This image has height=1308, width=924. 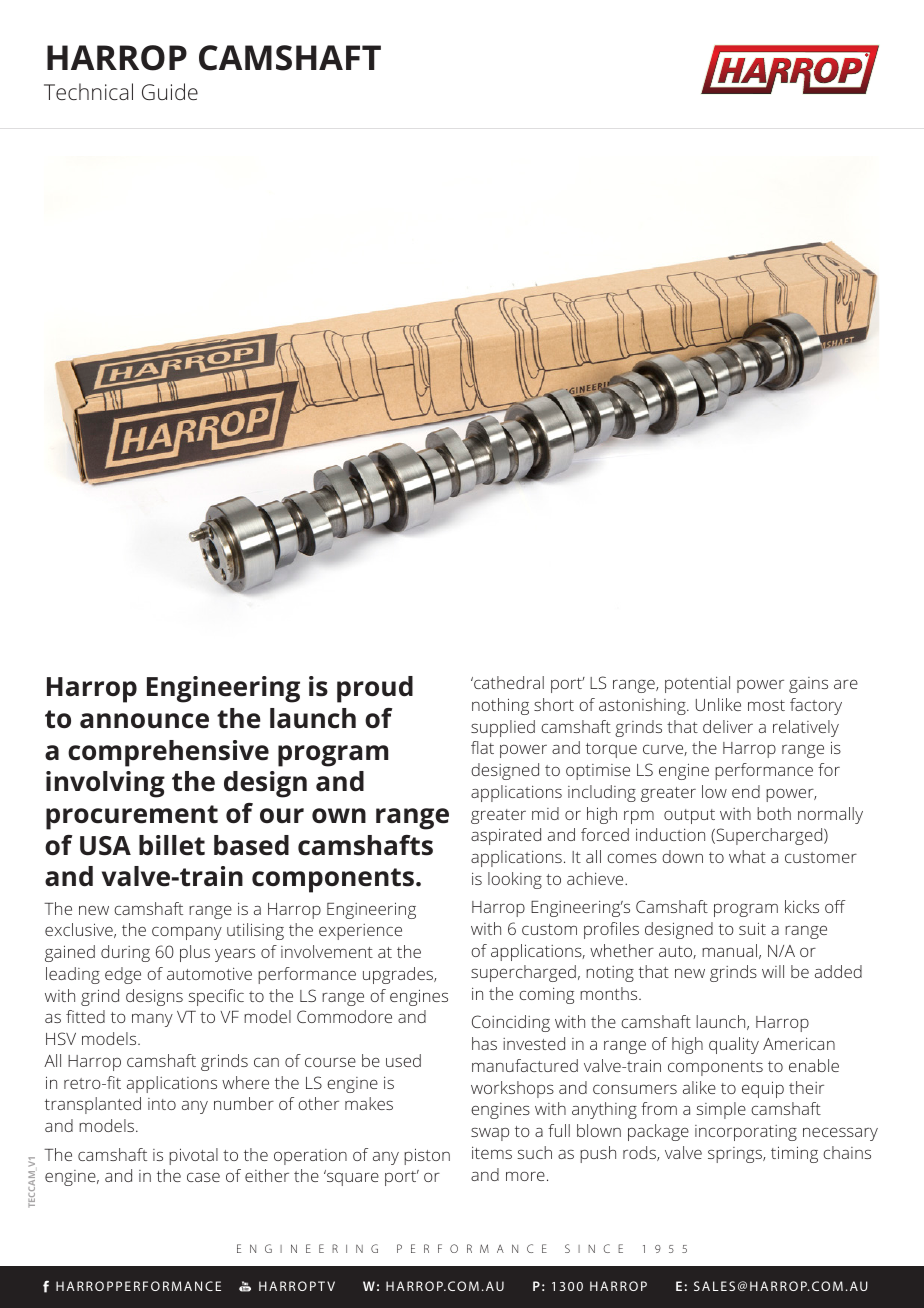 What do you see at coordinates (375, 689) in the image?
I see `proud` at bounding box center [375, 689].
